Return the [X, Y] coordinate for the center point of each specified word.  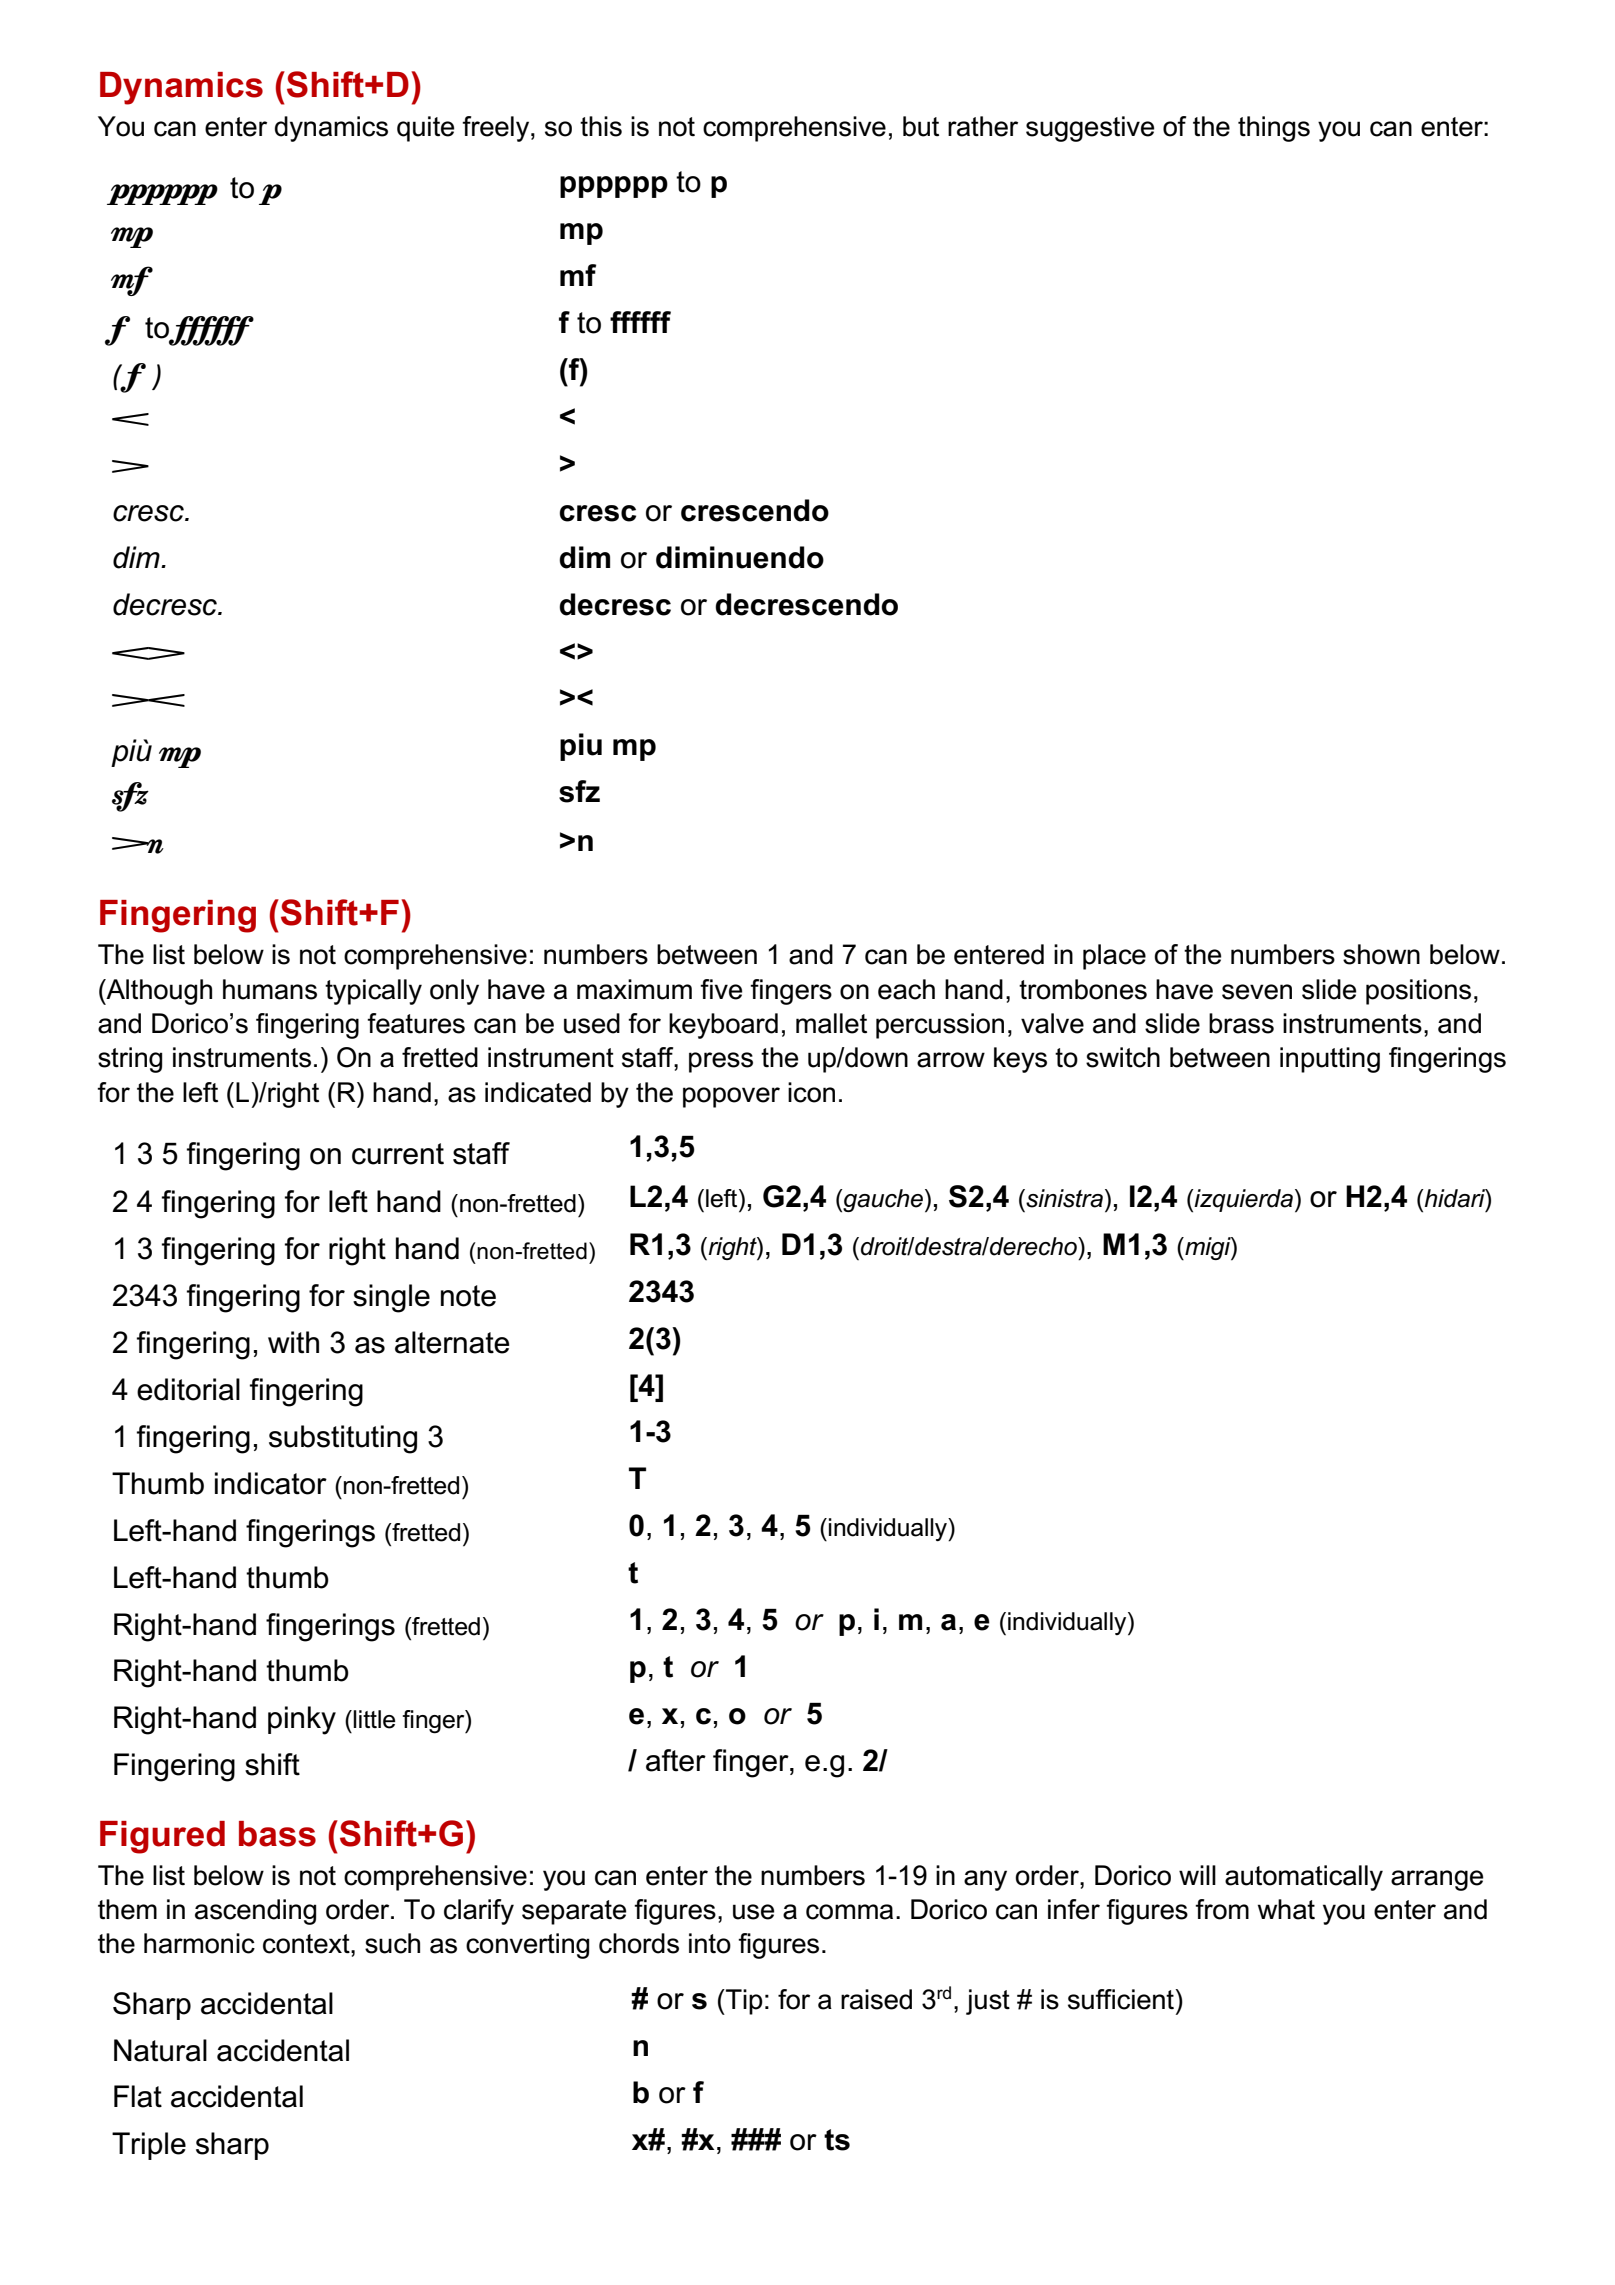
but [921, 126]
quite [425, 129]
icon [811, 1092]
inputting [1330, 1060]
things [1274, 129]
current [398, 1154]
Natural [160, 2050]
